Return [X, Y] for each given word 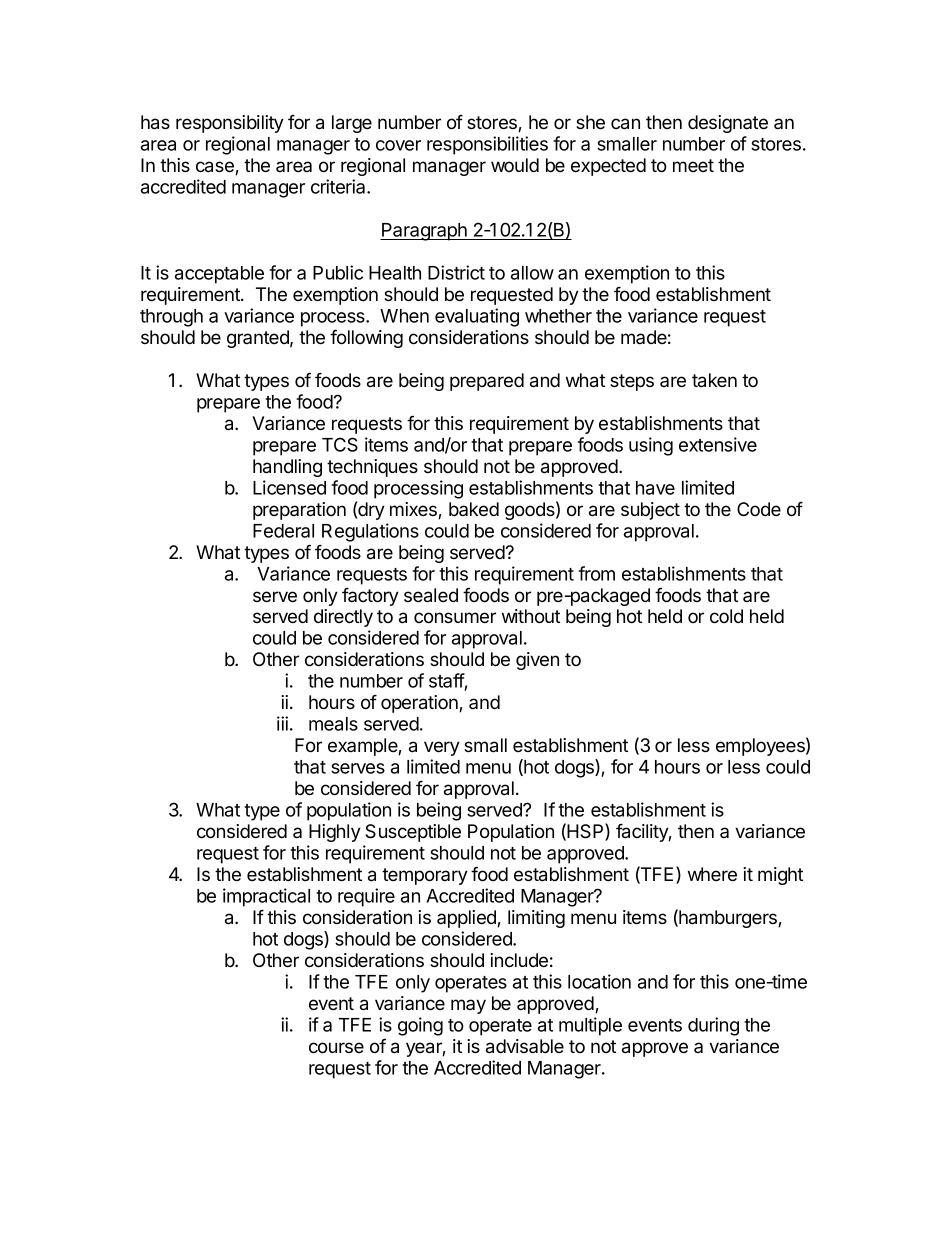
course [336, 1048]
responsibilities [487, 145]
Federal [283, 531]
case [216, 168]
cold [726, 616]
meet [693, 165]
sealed [431, 595]
